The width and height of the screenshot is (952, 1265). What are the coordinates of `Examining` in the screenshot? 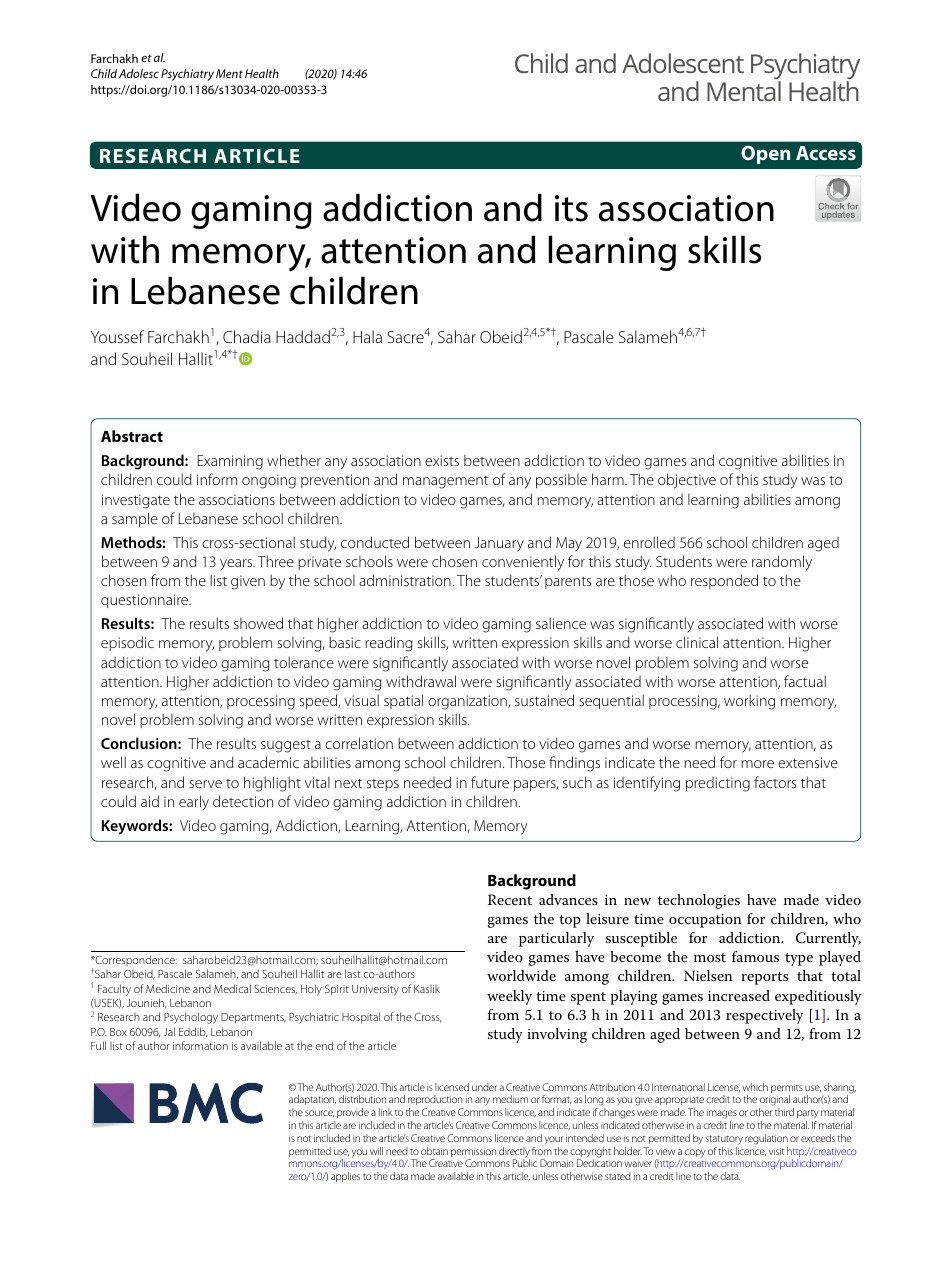 It's located at (230, 462).
